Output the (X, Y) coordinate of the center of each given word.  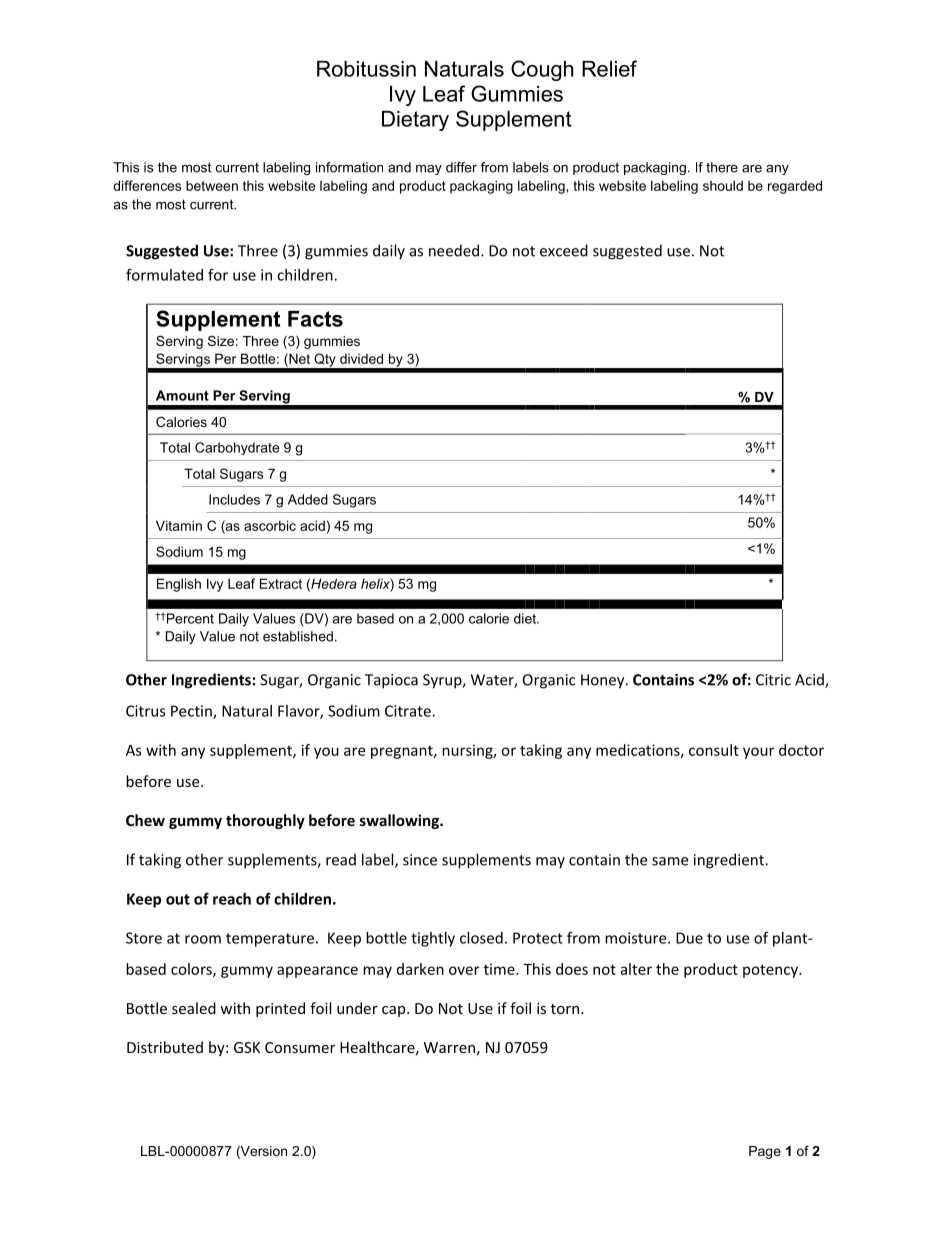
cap (395, 1011)
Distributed (165, 1047)
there (722, 167)
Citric (773, 680)
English (179, 585)
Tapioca (391, 681)
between (212, 185)
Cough (542, 70)
